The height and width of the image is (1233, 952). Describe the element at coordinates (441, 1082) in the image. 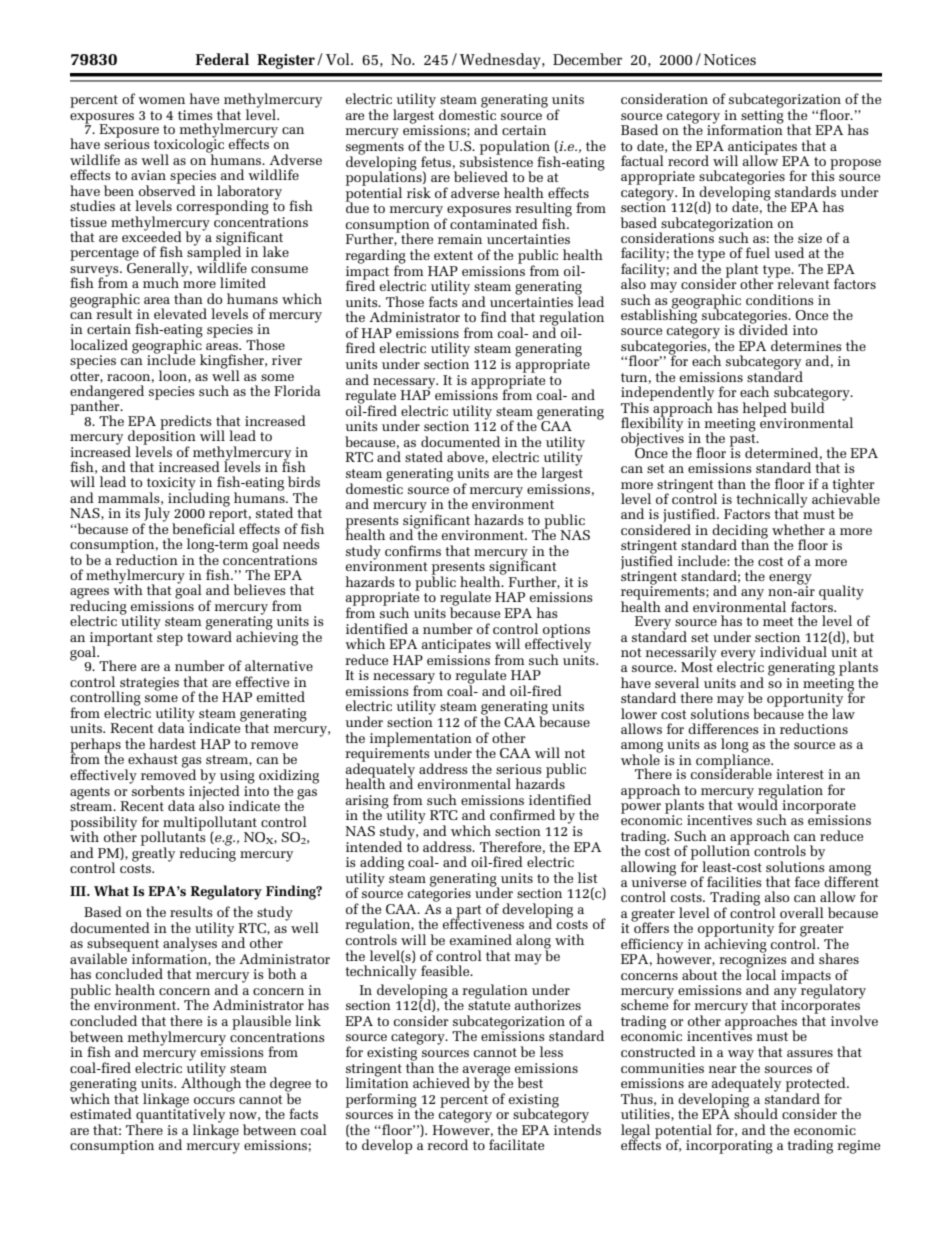

I see `achieved` at that location.
